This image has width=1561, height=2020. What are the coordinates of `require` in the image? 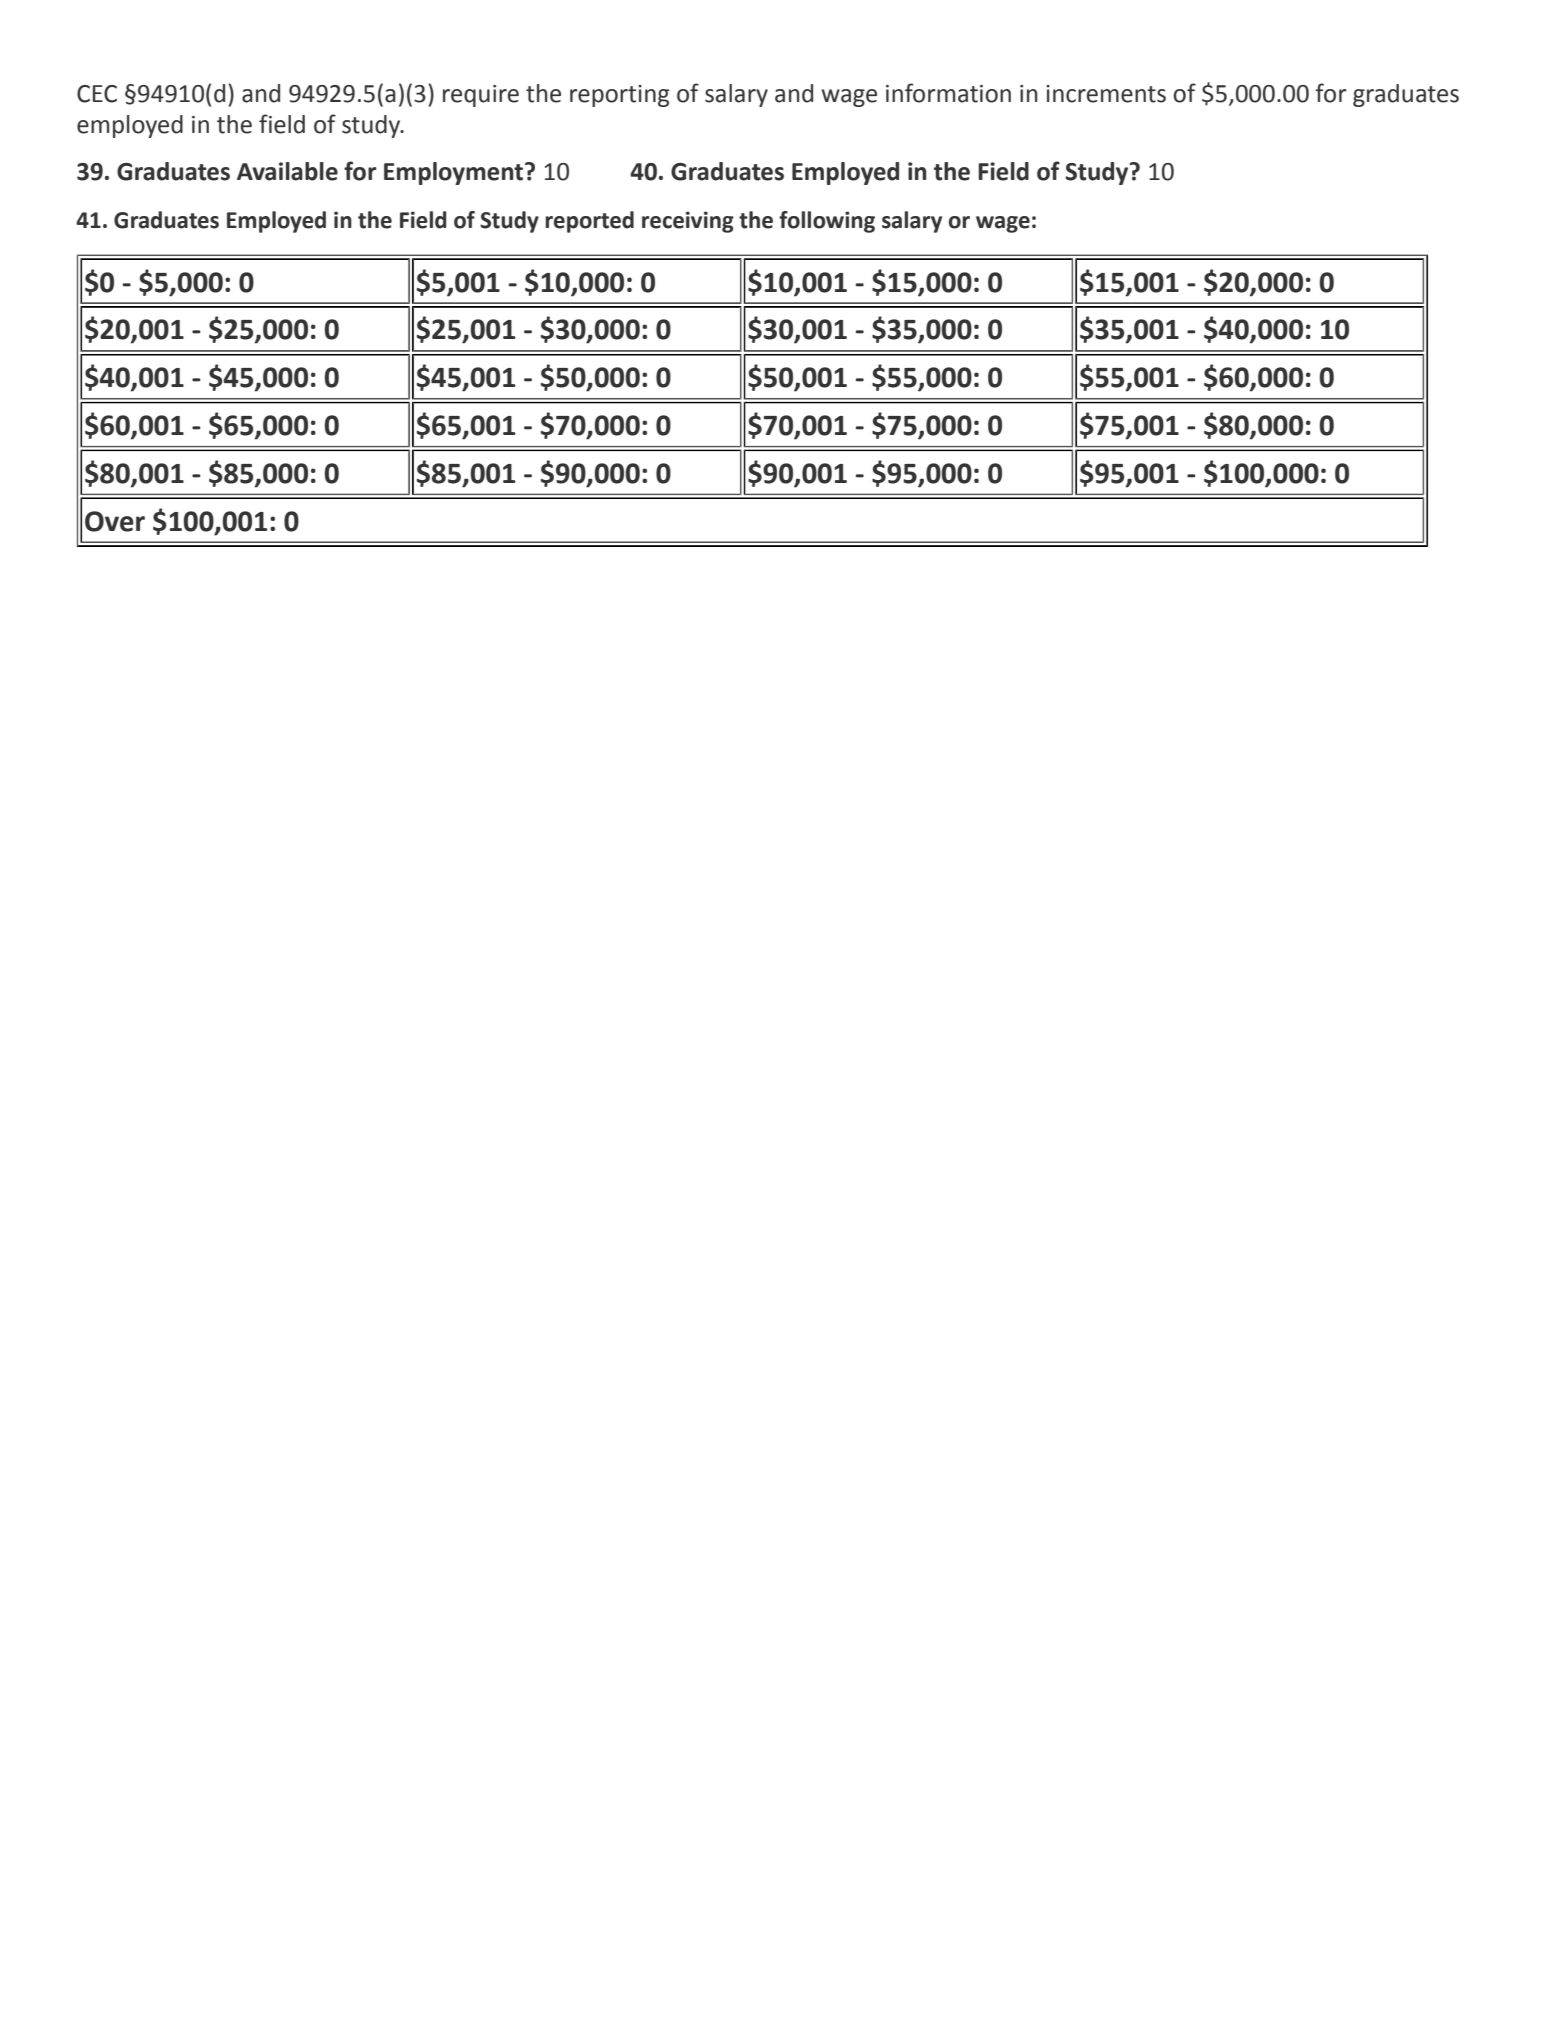 It's located at (481, 96).
